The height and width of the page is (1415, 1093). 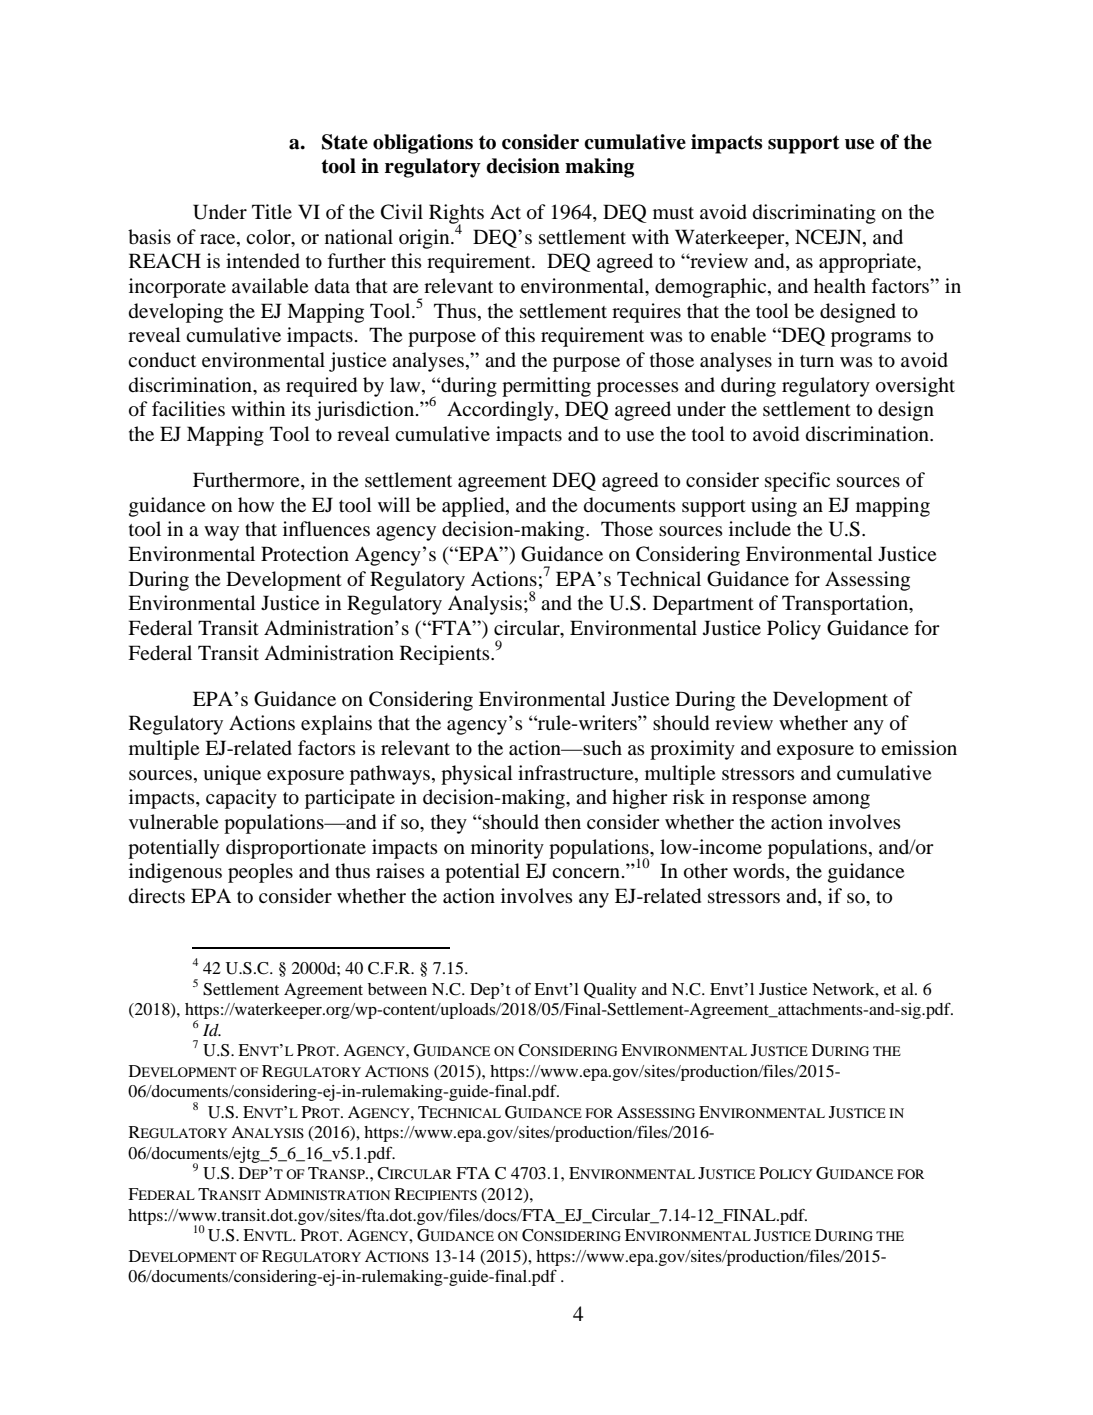 I want to click on facilities, so click(x=188, y=408).
